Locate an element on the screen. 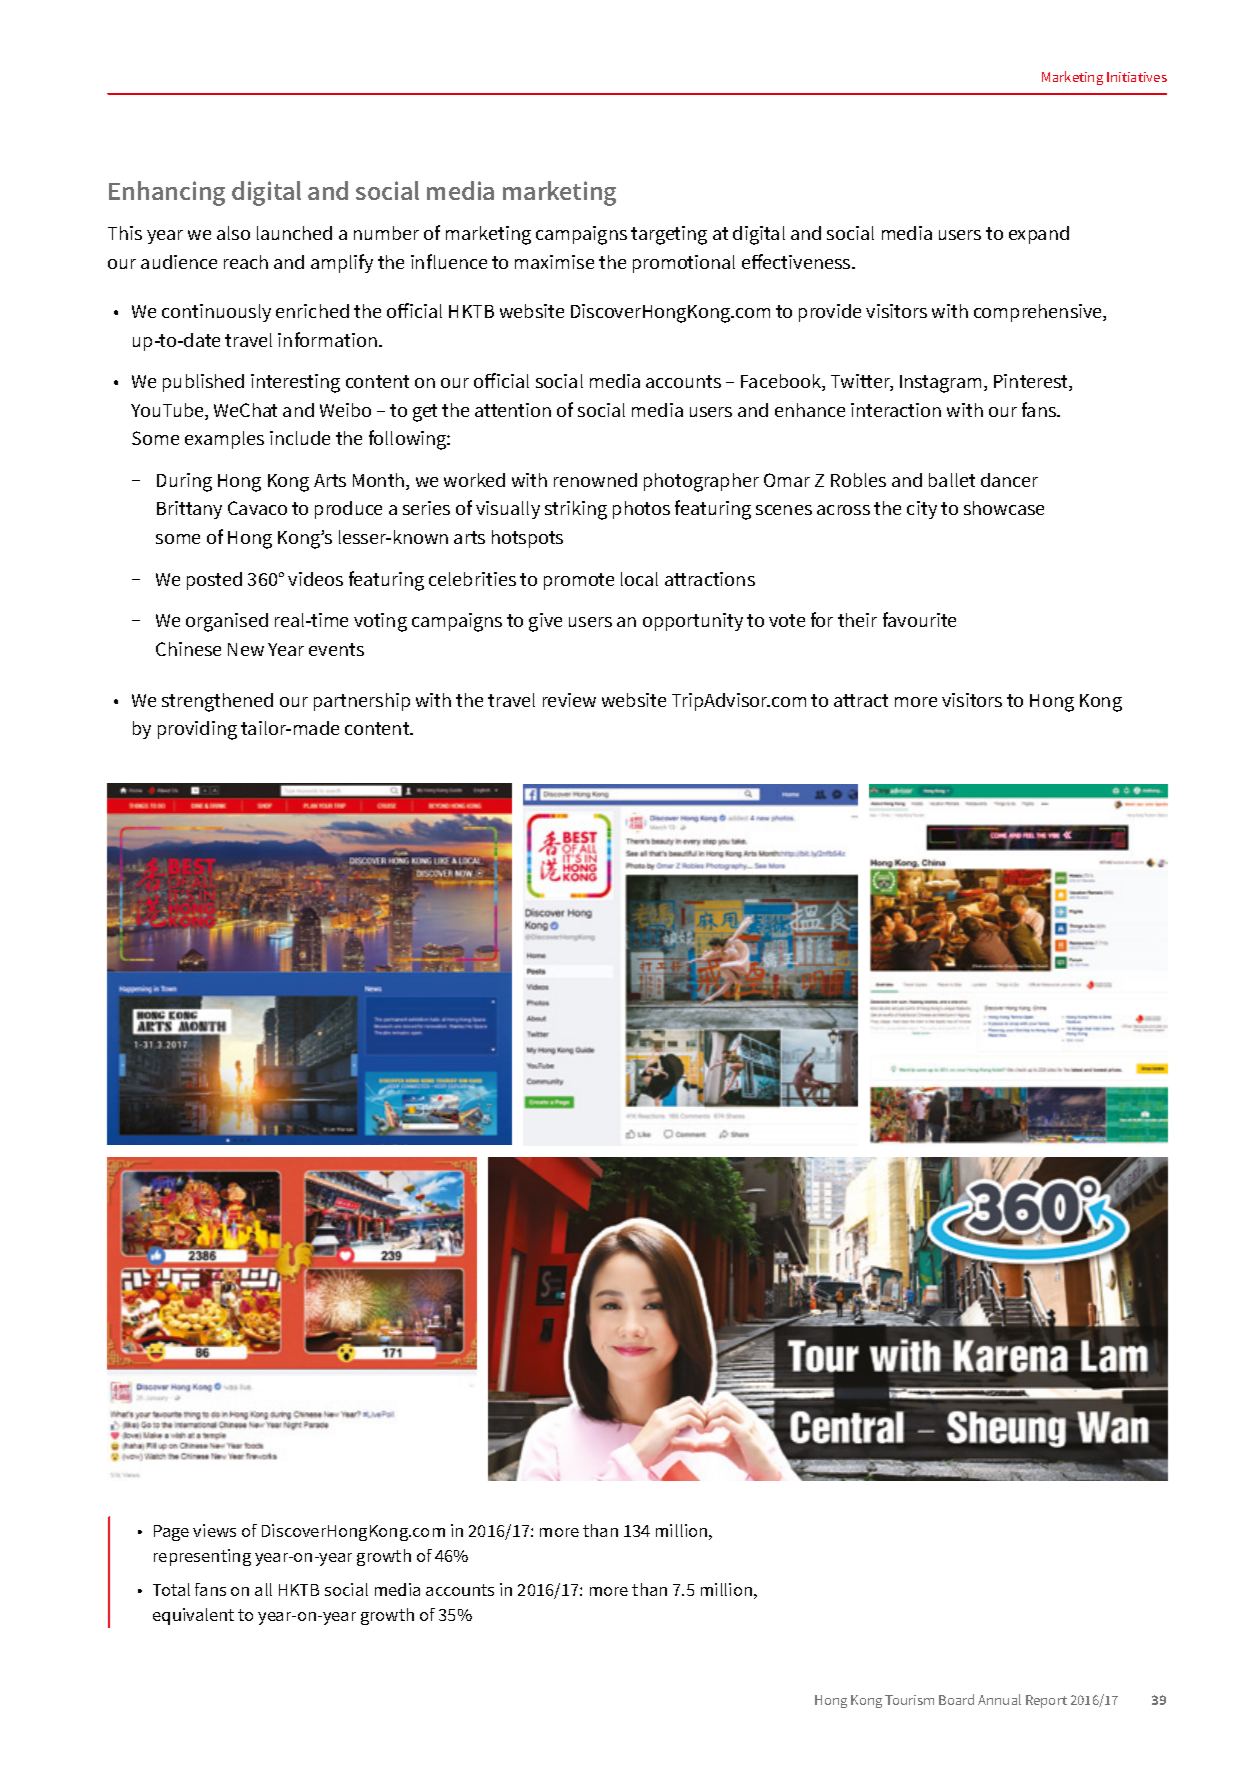 This screenshot has width=1257, height=1777. New is located at coordinates (246, 649).
